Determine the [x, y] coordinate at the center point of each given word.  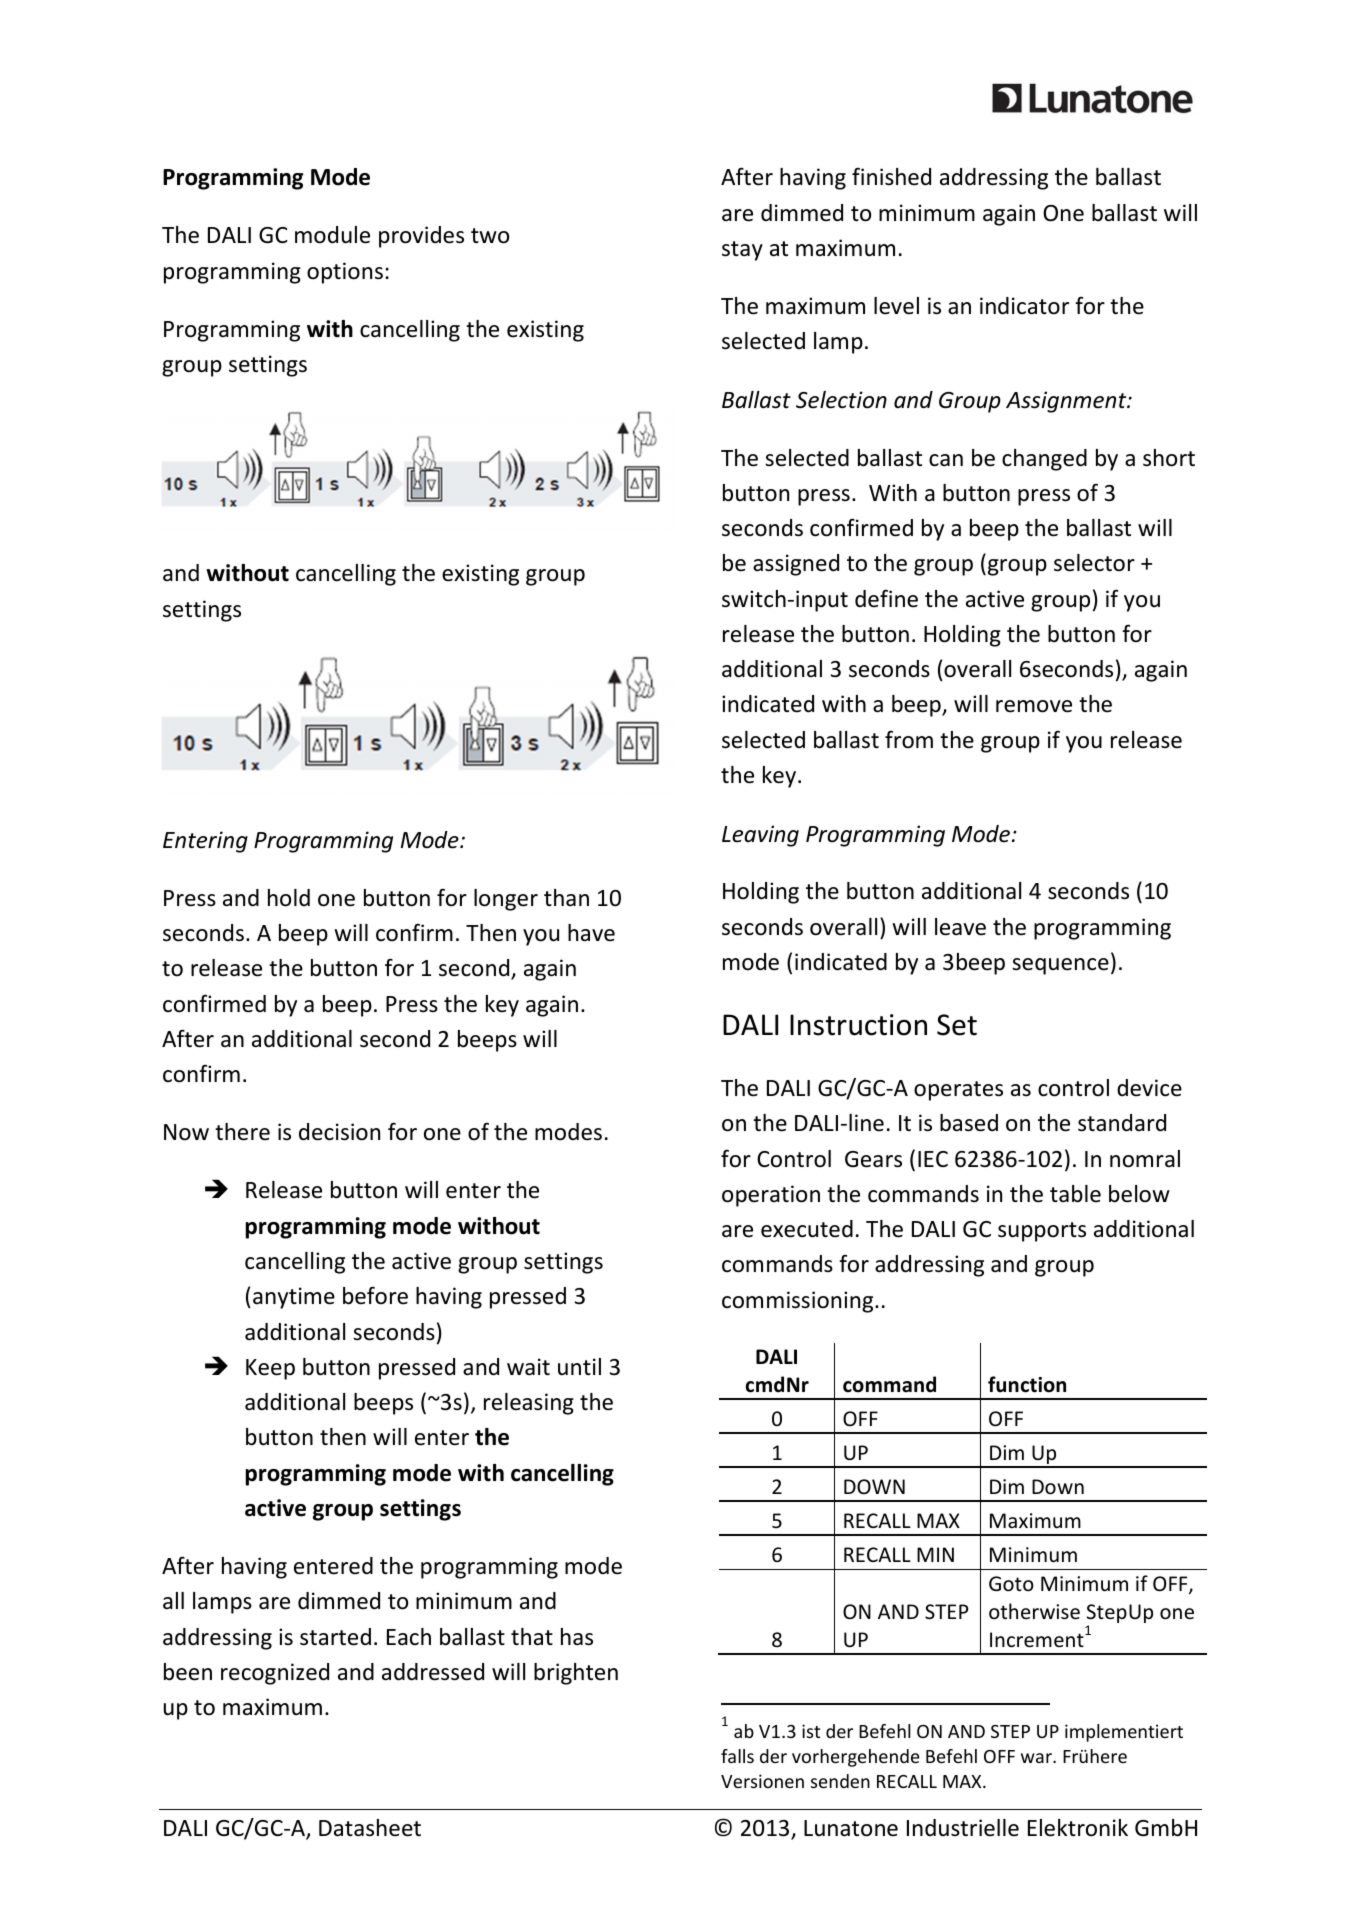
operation [771, 1196]
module [332, 235]
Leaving [760, 836]
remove [1034, 706]
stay [742, 251]
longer [506, 900]
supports [1042, 1232]
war [1037, 1758]
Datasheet [370, 1828]
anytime [294, 1298]
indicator [1024, 306]
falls [737, 1756]
